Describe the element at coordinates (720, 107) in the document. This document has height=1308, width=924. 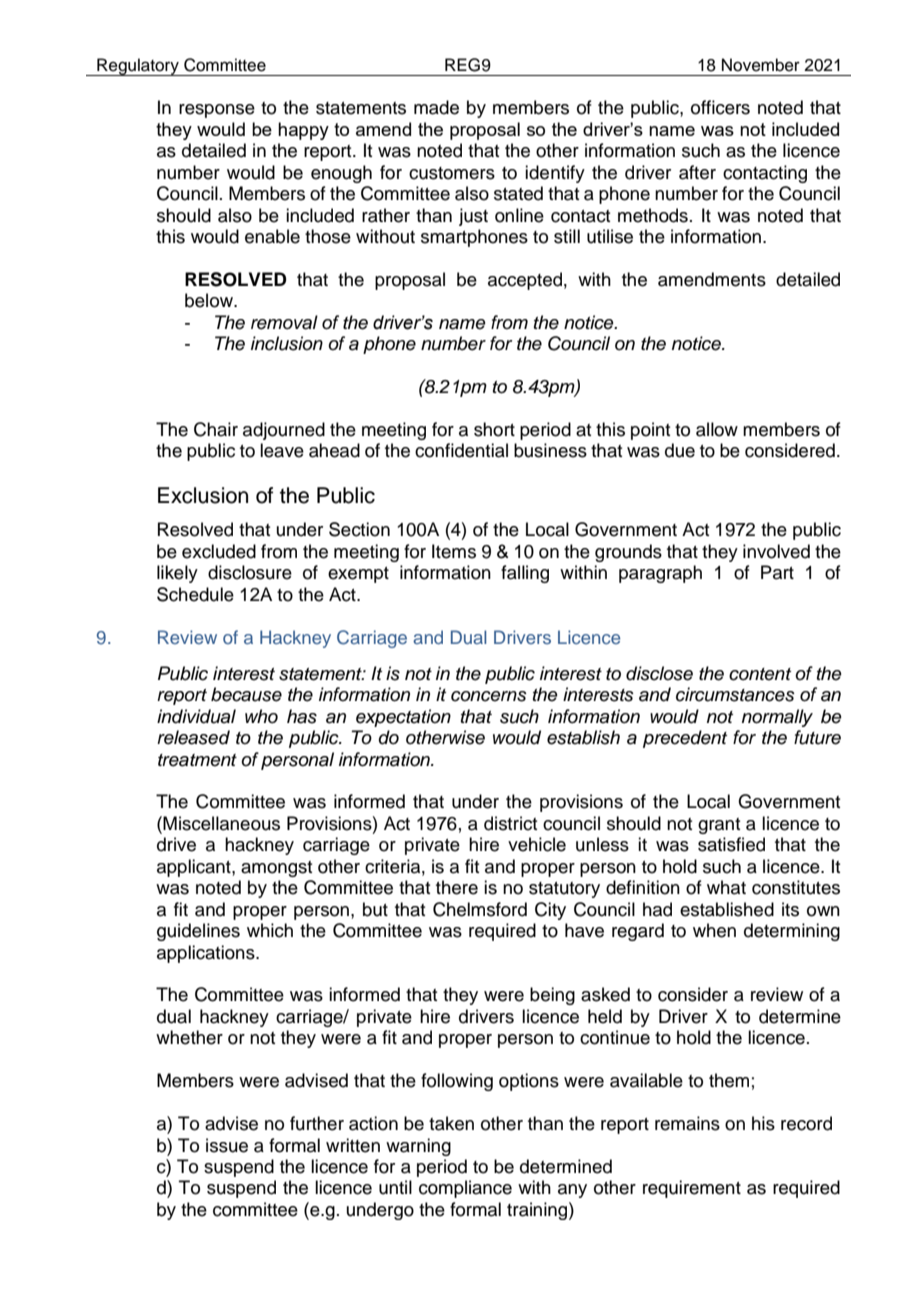
I see `officers` at that location.
